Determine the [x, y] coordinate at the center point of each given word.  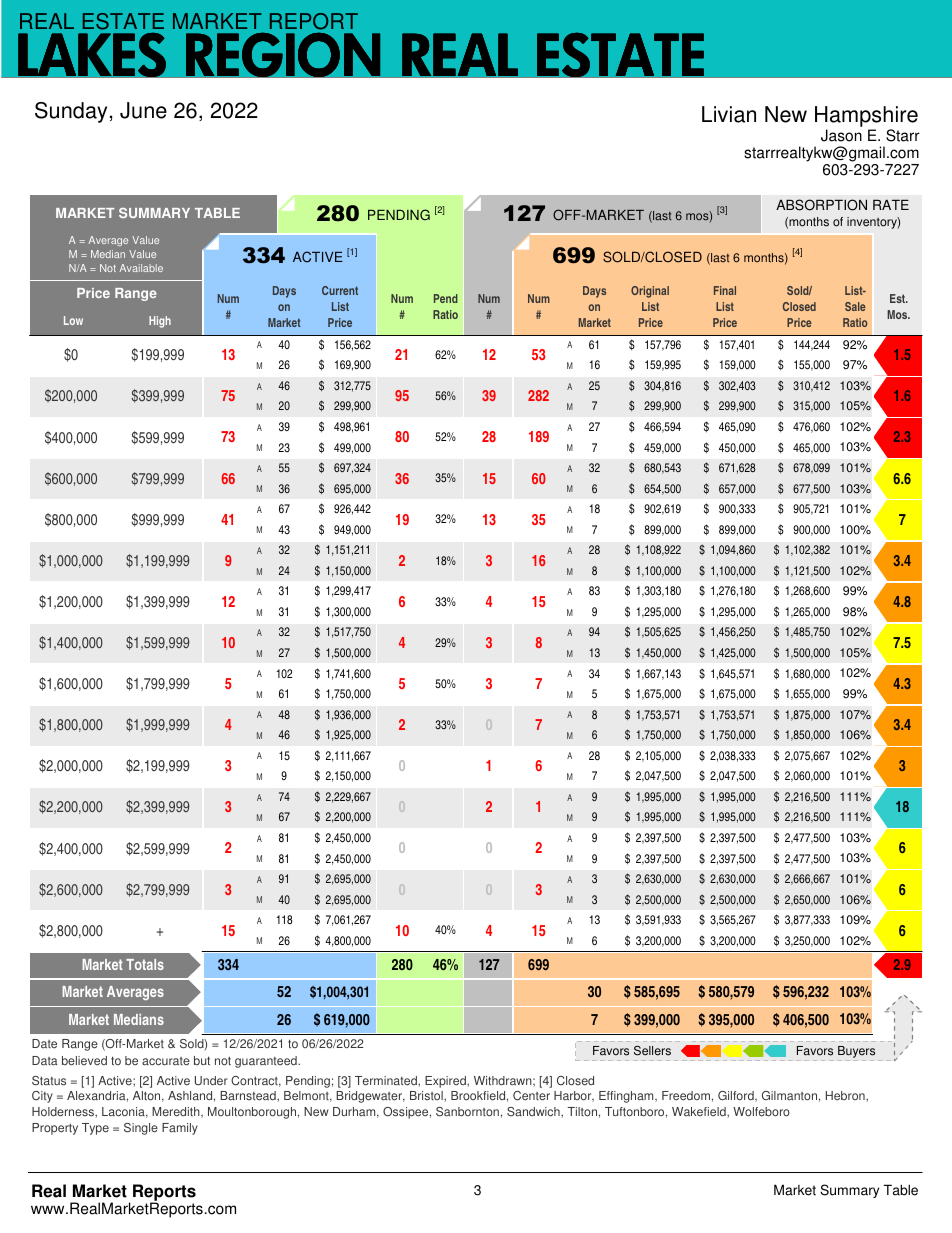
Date [44, 1044]
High [160, 322]
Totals [145, 964]
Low [73, 320]
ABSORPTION [821, 205]
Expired [446, 1082]
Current [340, 290]
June [143, 110]
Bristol [427, 1096]
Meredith [177, 1112]
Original [650, 292]
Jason [841, 135]
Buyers [856, 1053]
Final [725, 290]
